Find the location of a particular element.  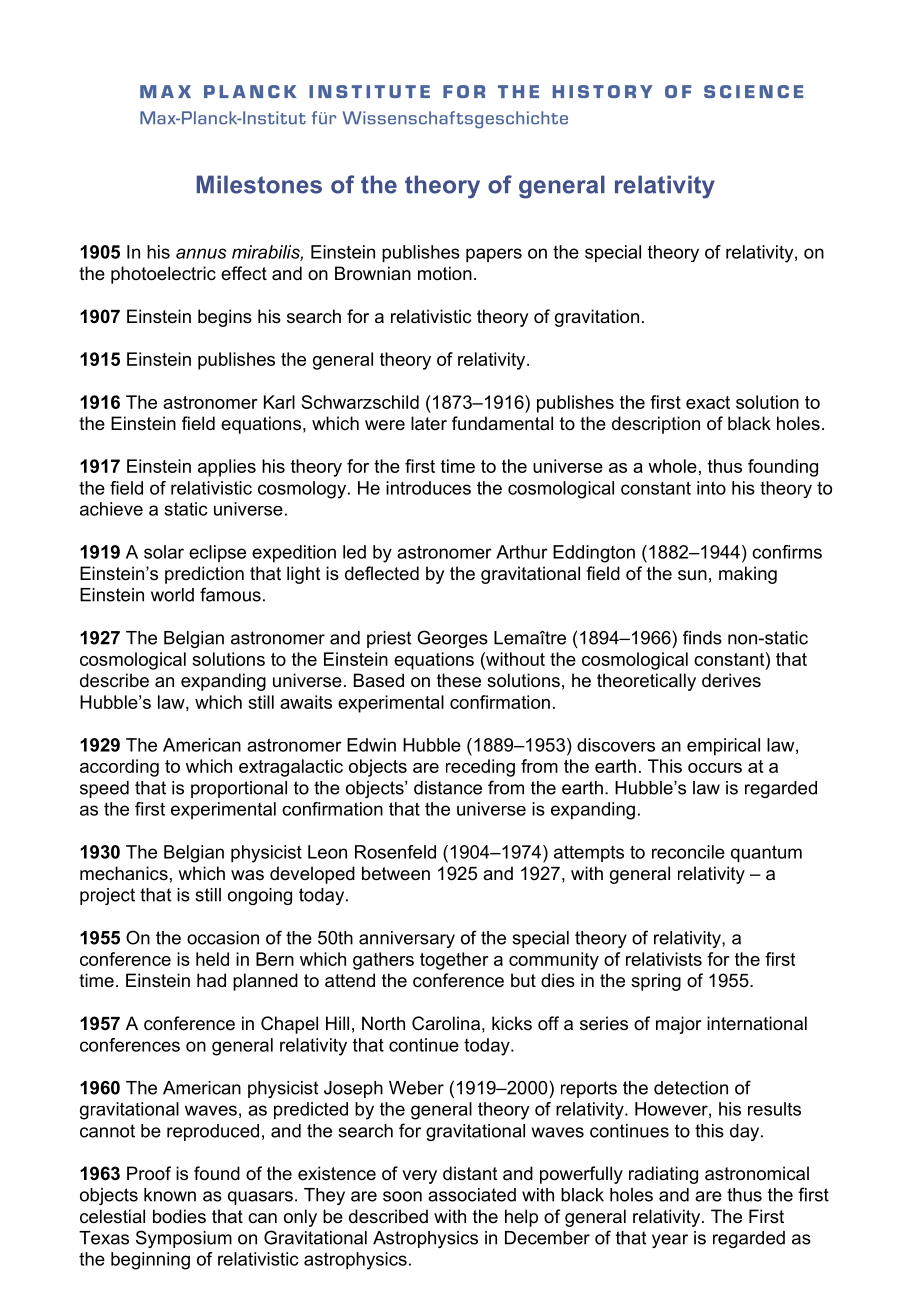

annus is located at coordinates (201, 253).
